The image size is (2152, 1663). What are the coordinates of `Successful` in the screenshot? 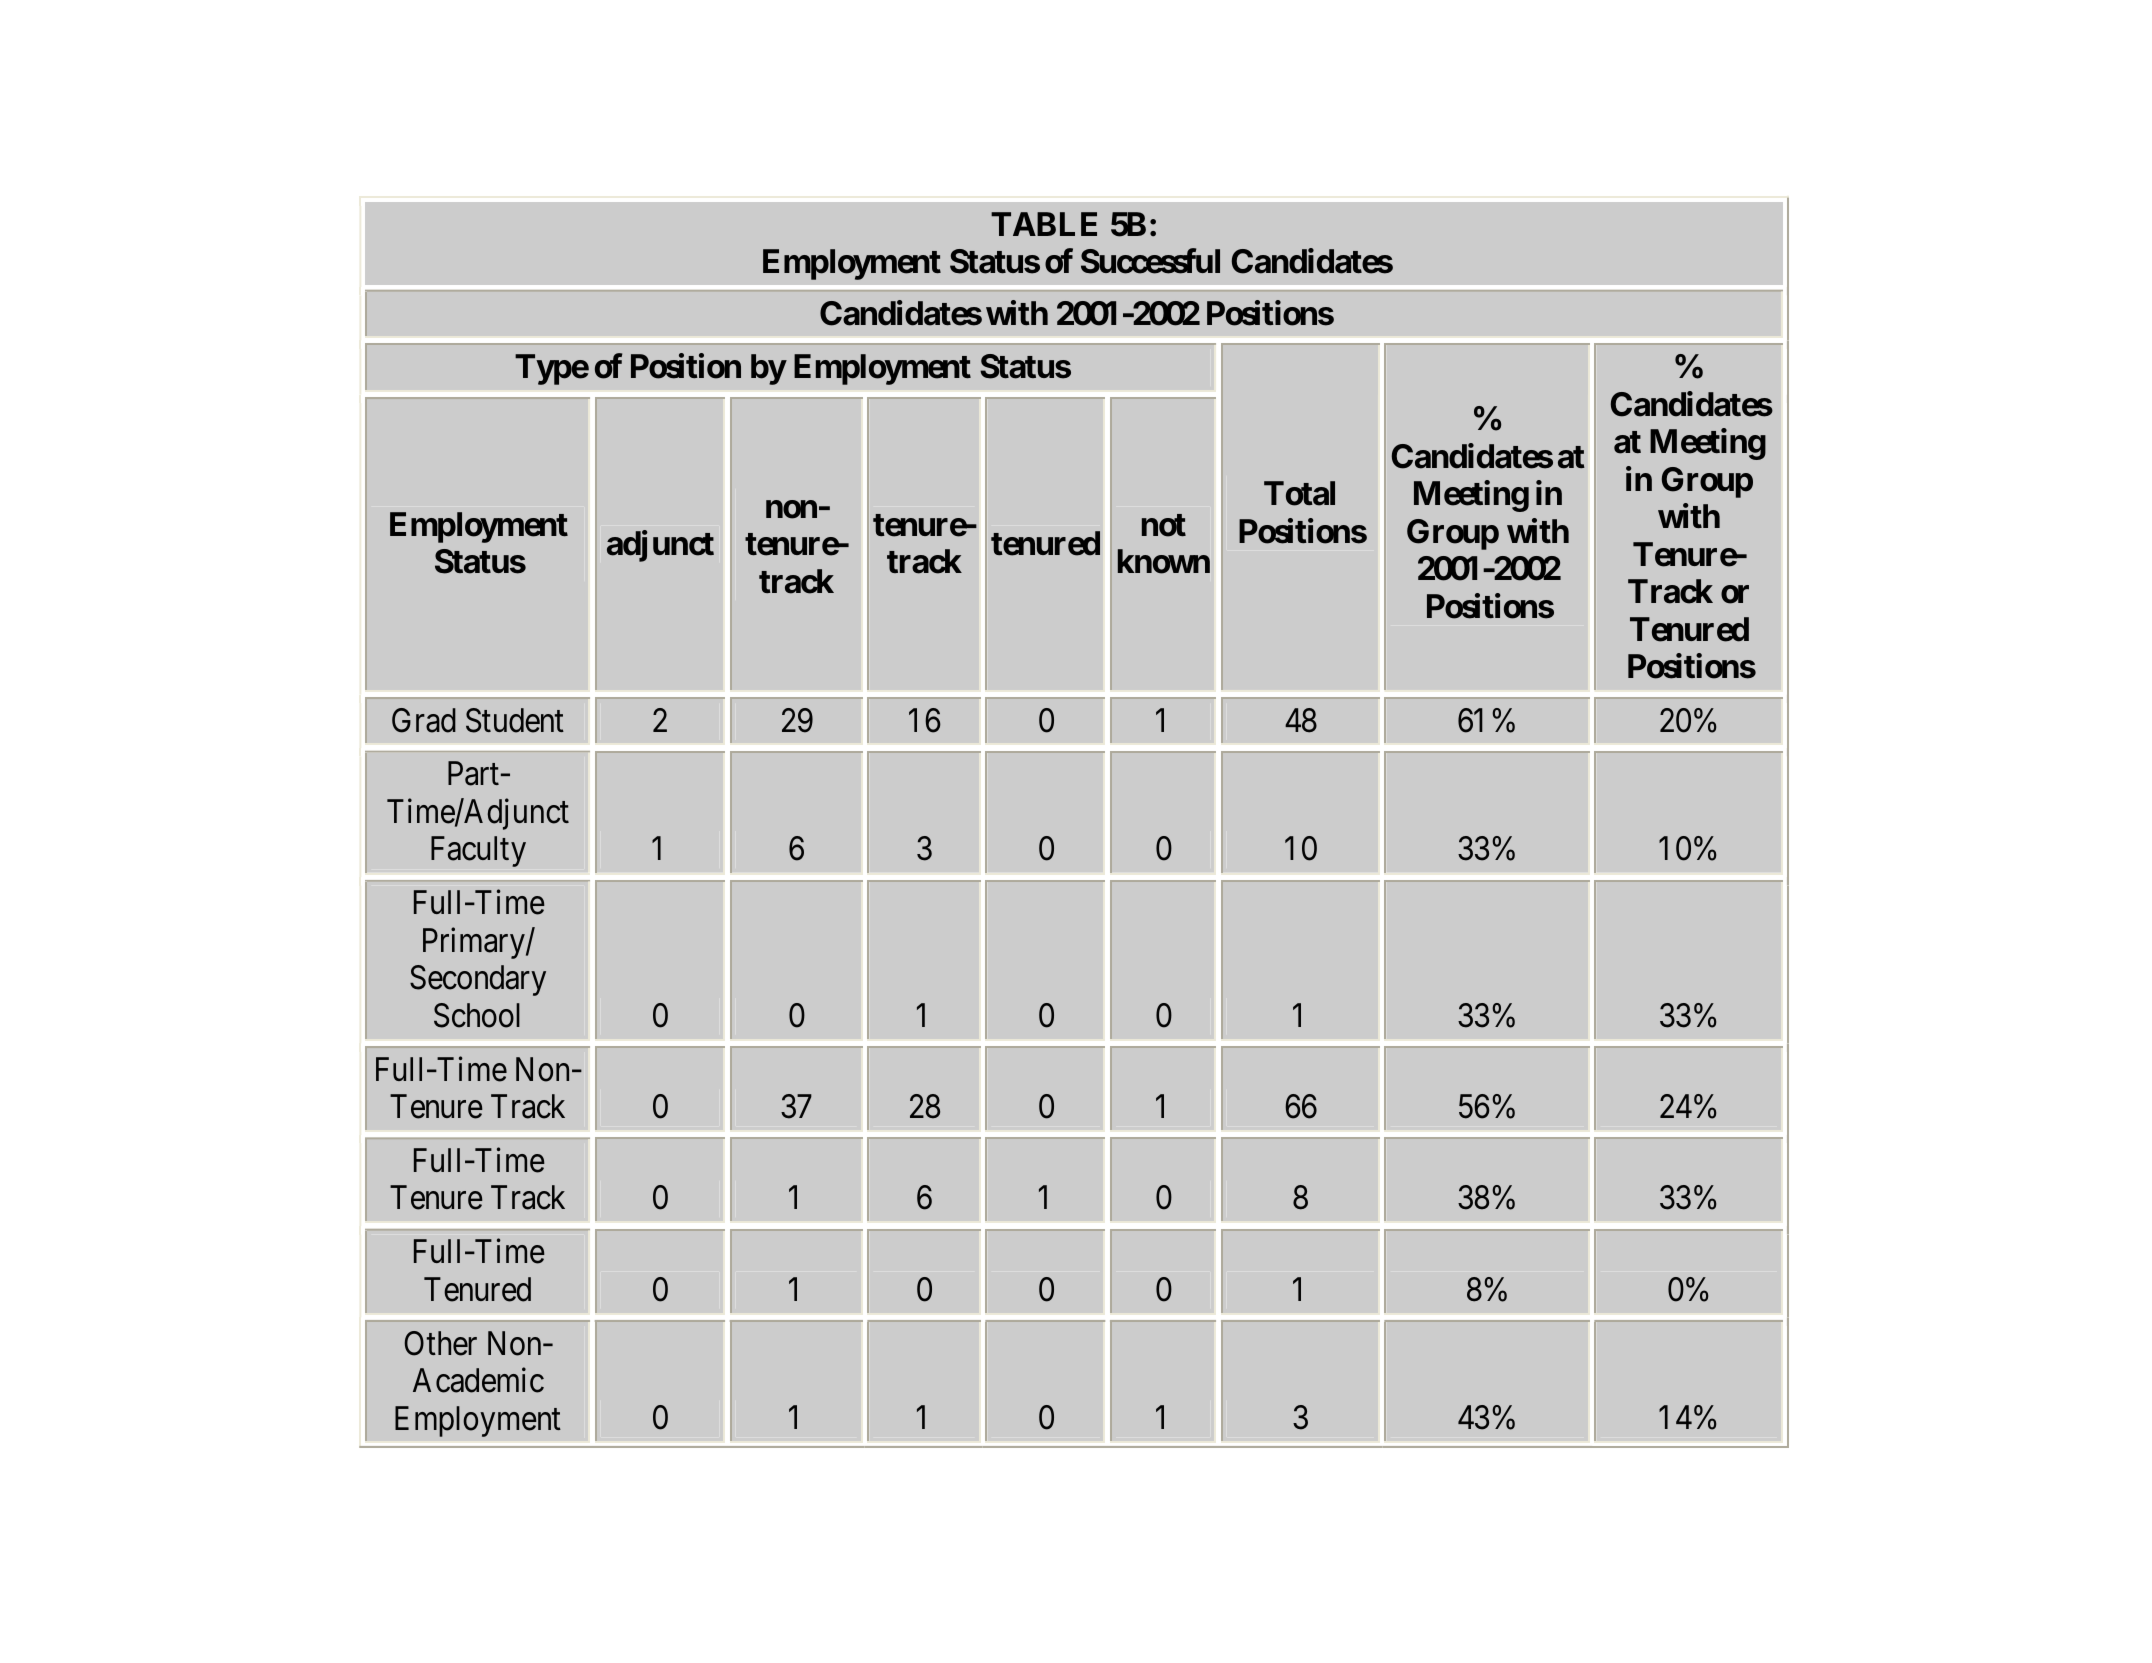 It's located at (1150, 261).
